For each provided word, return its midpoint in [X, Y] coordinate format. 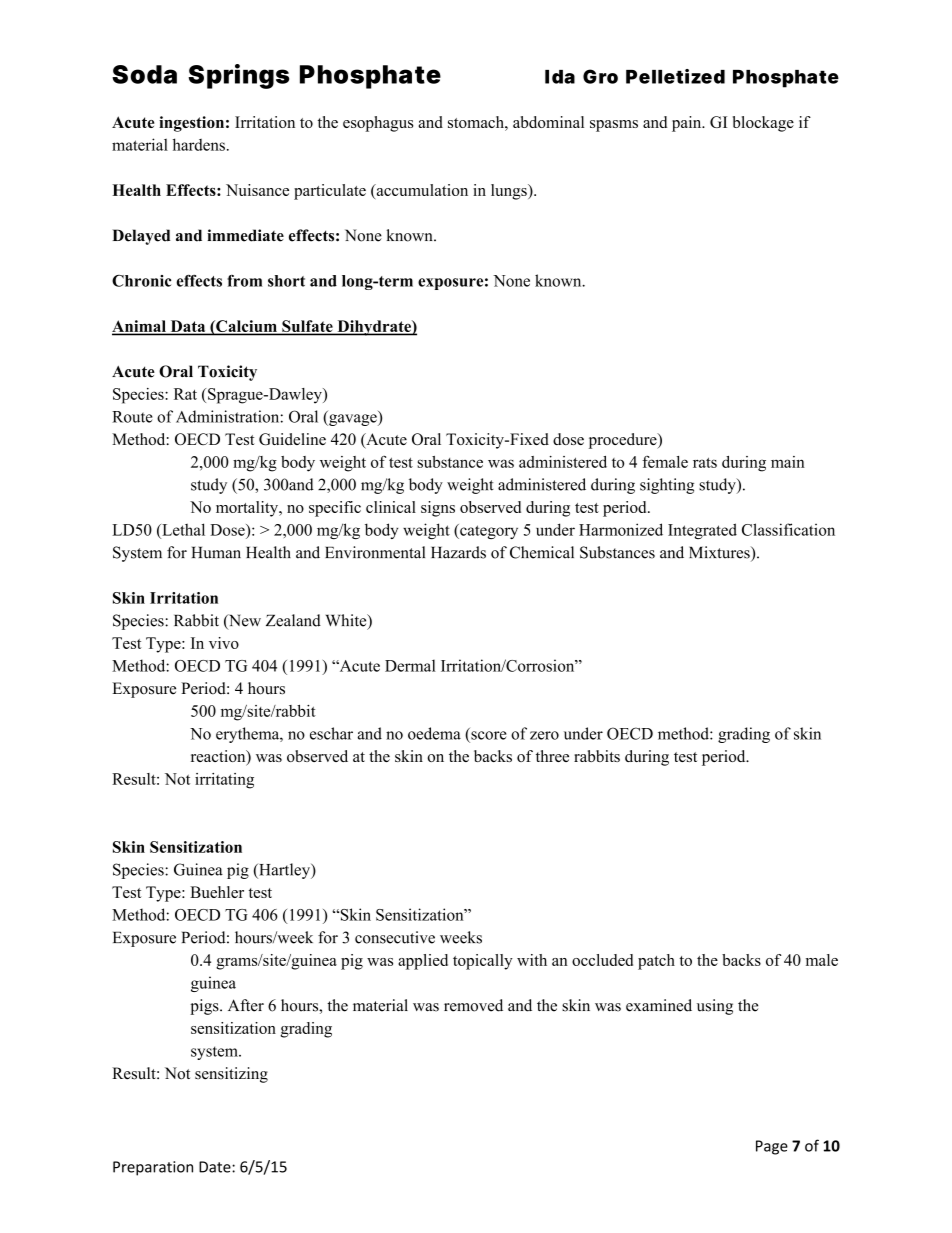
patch [656, 962]
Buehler [217, 892]
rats [705, 462]
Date [216, 1167]
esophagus [378, 124]
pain [688, 124]
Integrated [702, 531]
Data [188, 327]
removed [473, 1005]
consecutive [395, 937]
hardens [199, 144]
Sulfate [307, 327]
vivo [224, 643]
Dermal [410, 665]
